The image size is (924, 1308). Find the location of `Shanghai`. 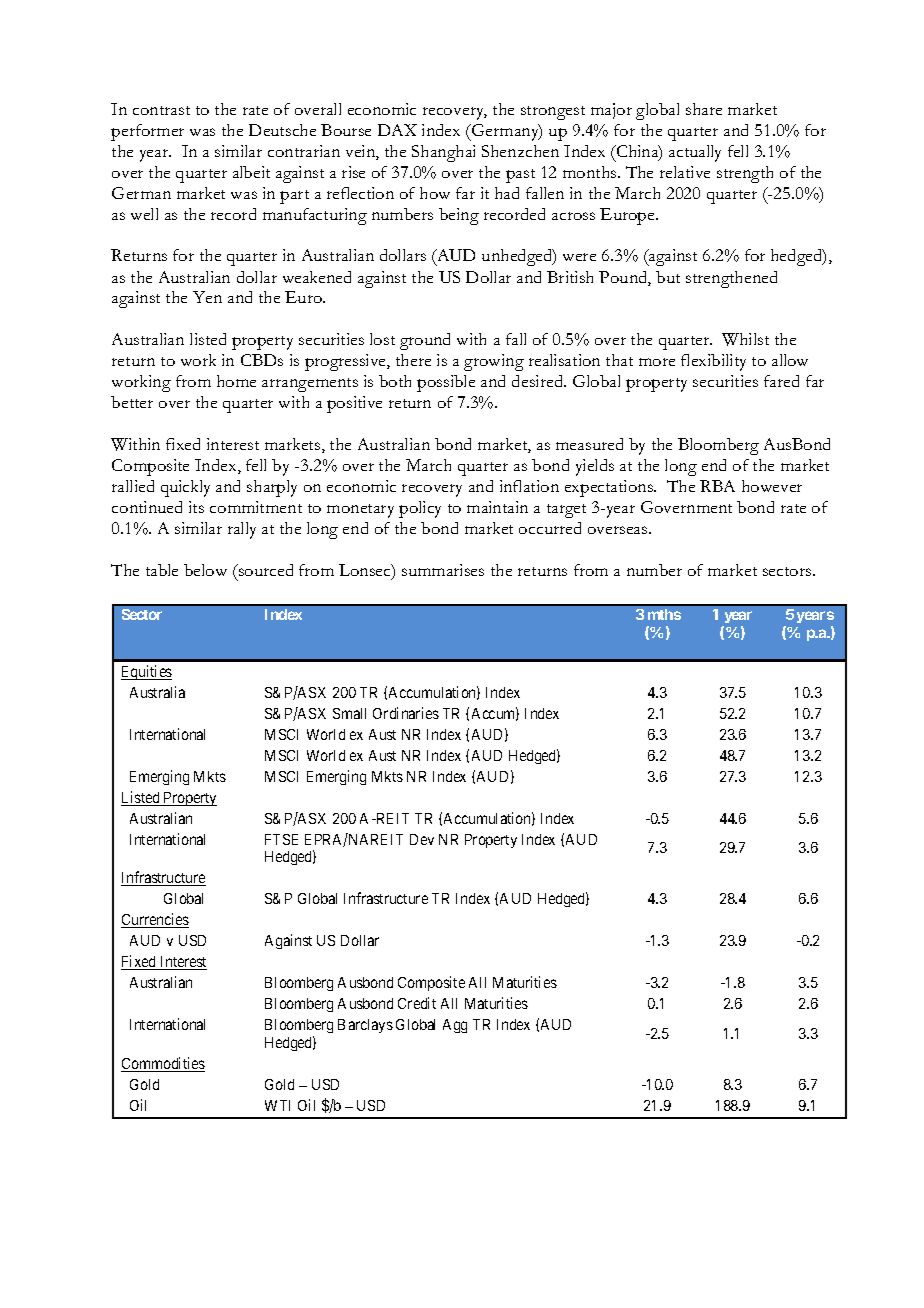

Shanghai is located at coordinates (443, 153).
